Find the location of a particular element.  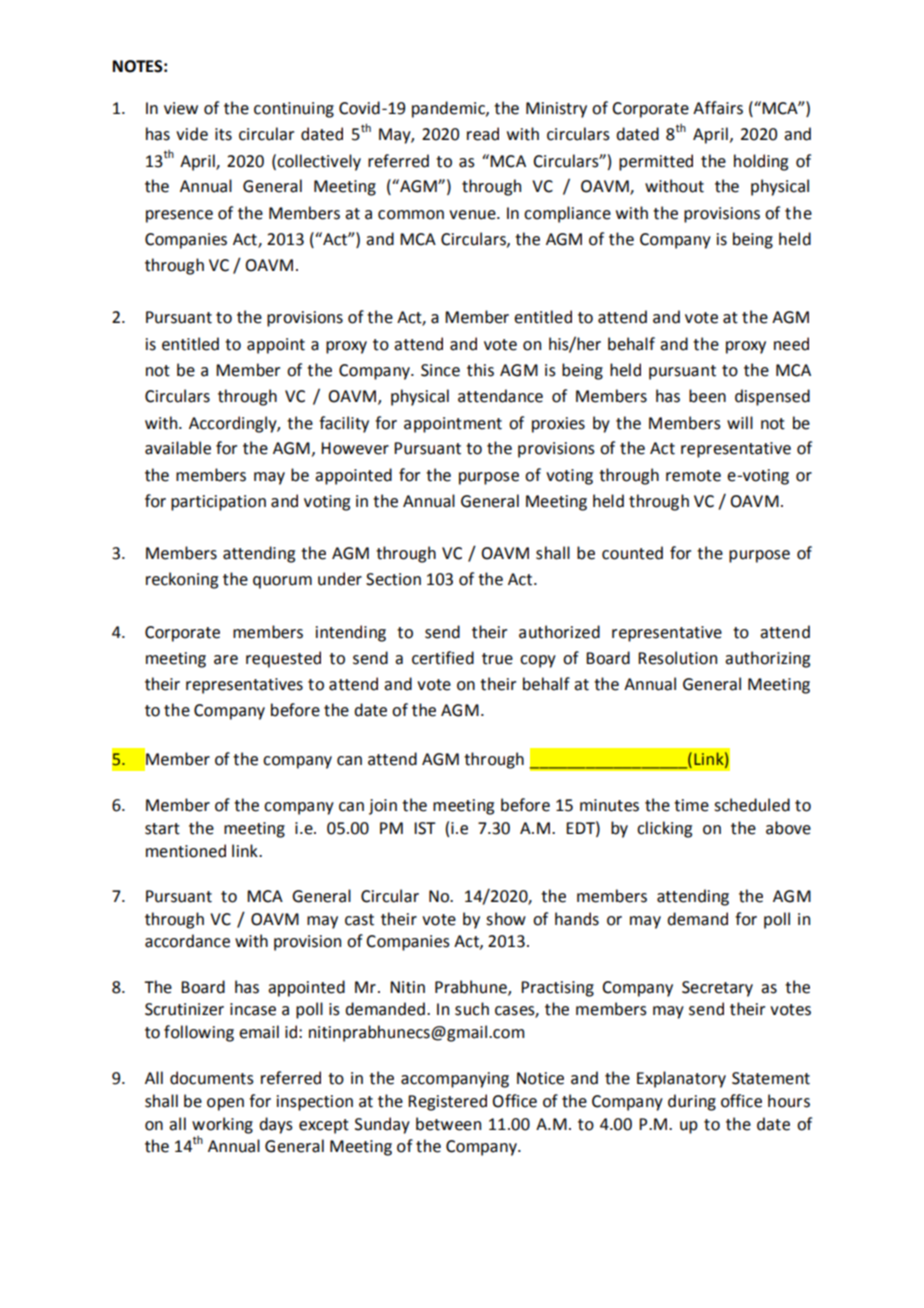

this is located at coordinates (480, 370).
